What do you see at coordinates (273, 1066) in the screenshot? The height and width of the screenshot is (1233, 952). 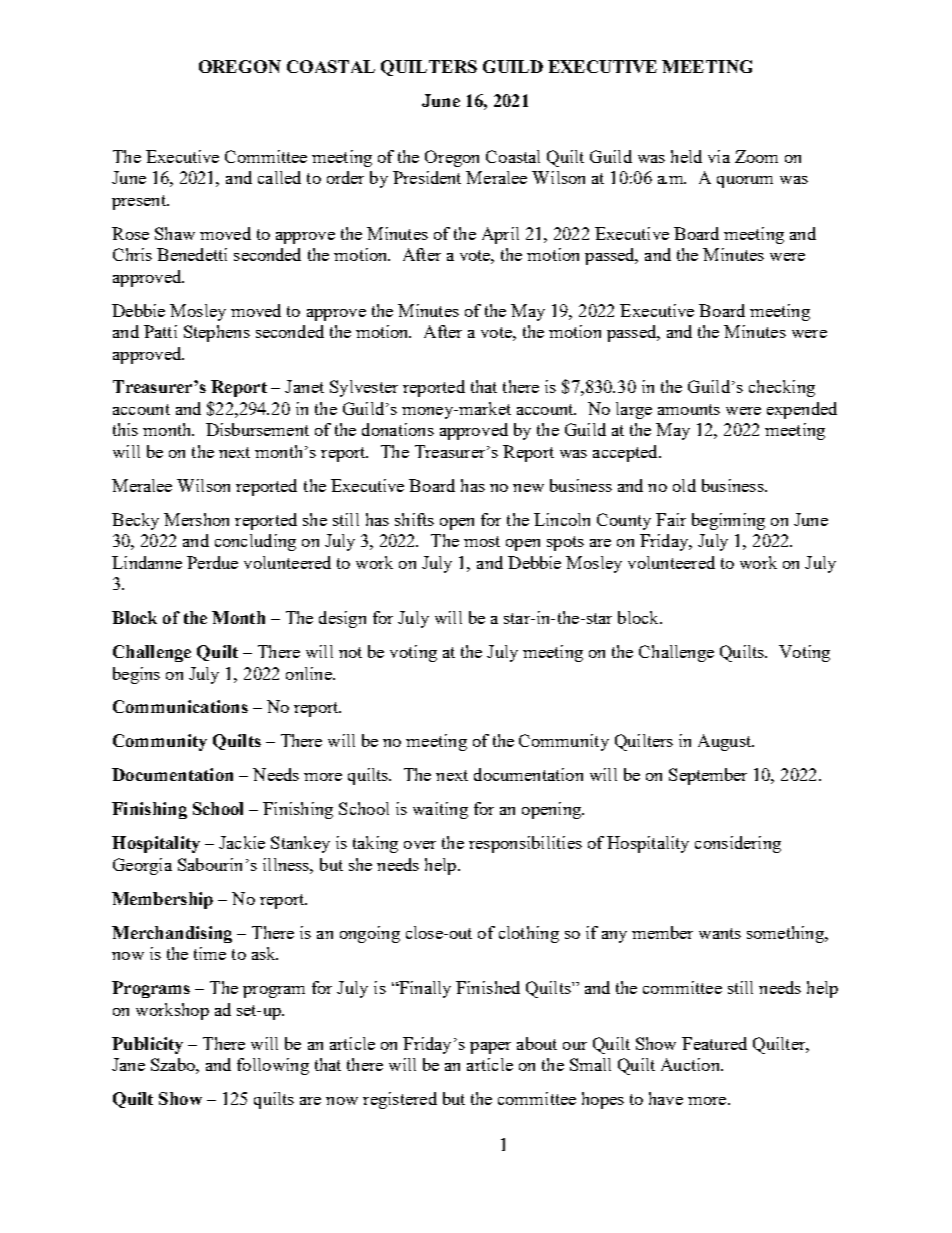 I see `following` at bounding box center [273, 1066].
